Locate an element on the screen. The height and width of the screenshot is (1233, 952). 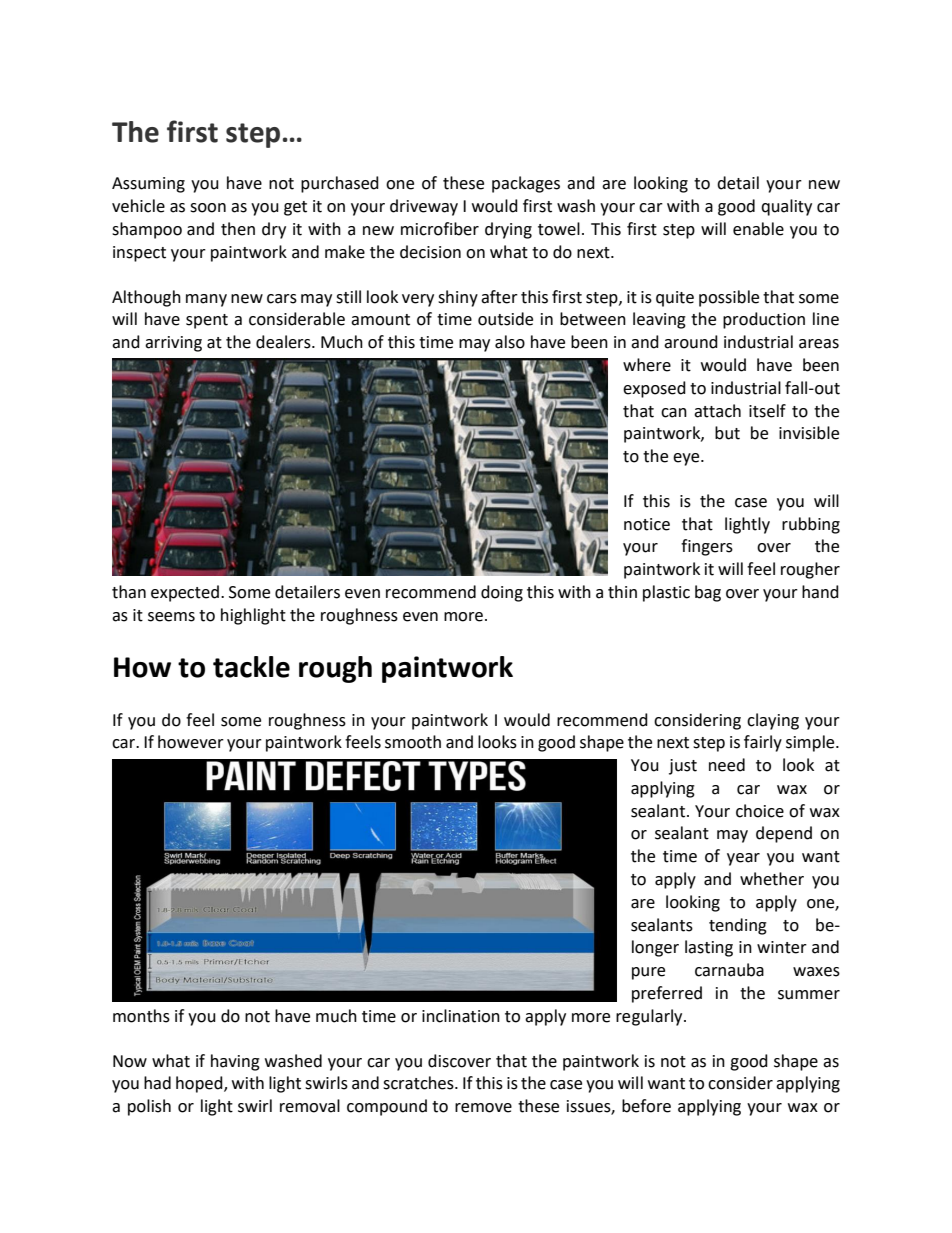
remove is located at coordinates (483, 1108).
